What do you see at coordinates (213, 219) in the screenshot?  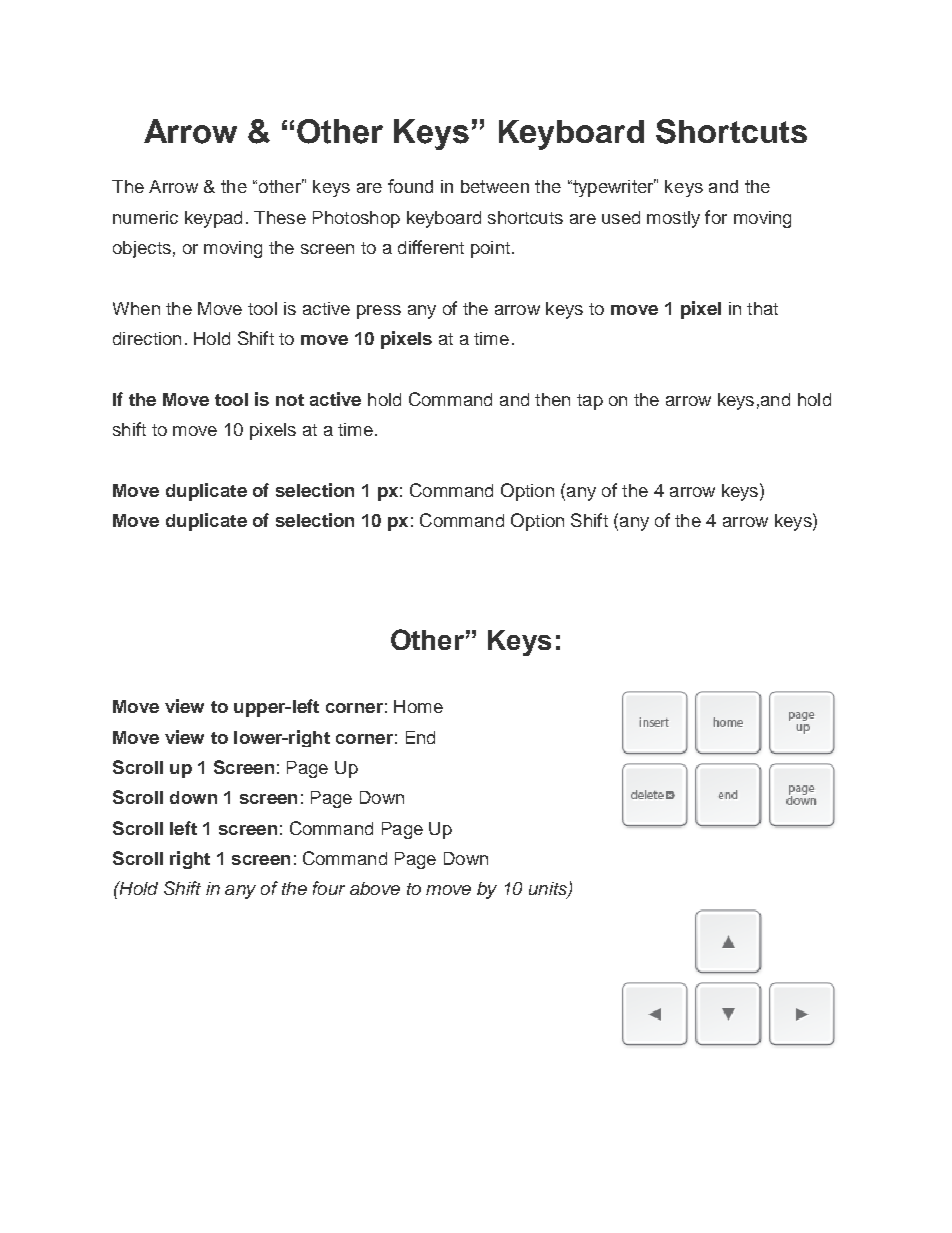 I see `keypad` at bounding box center [213, 219].
